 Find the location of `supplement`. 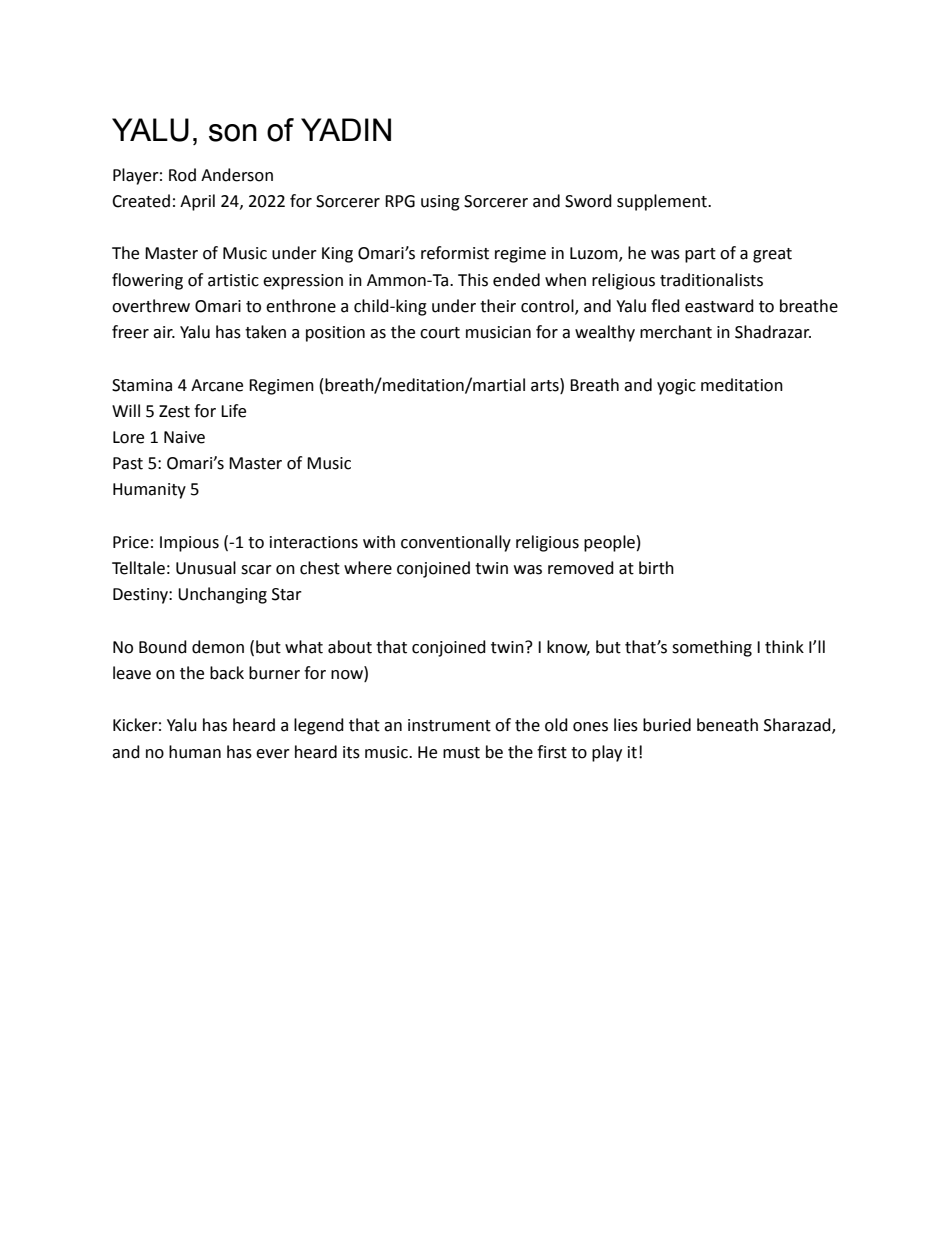

supplement is located at coordinates (663, 202).
